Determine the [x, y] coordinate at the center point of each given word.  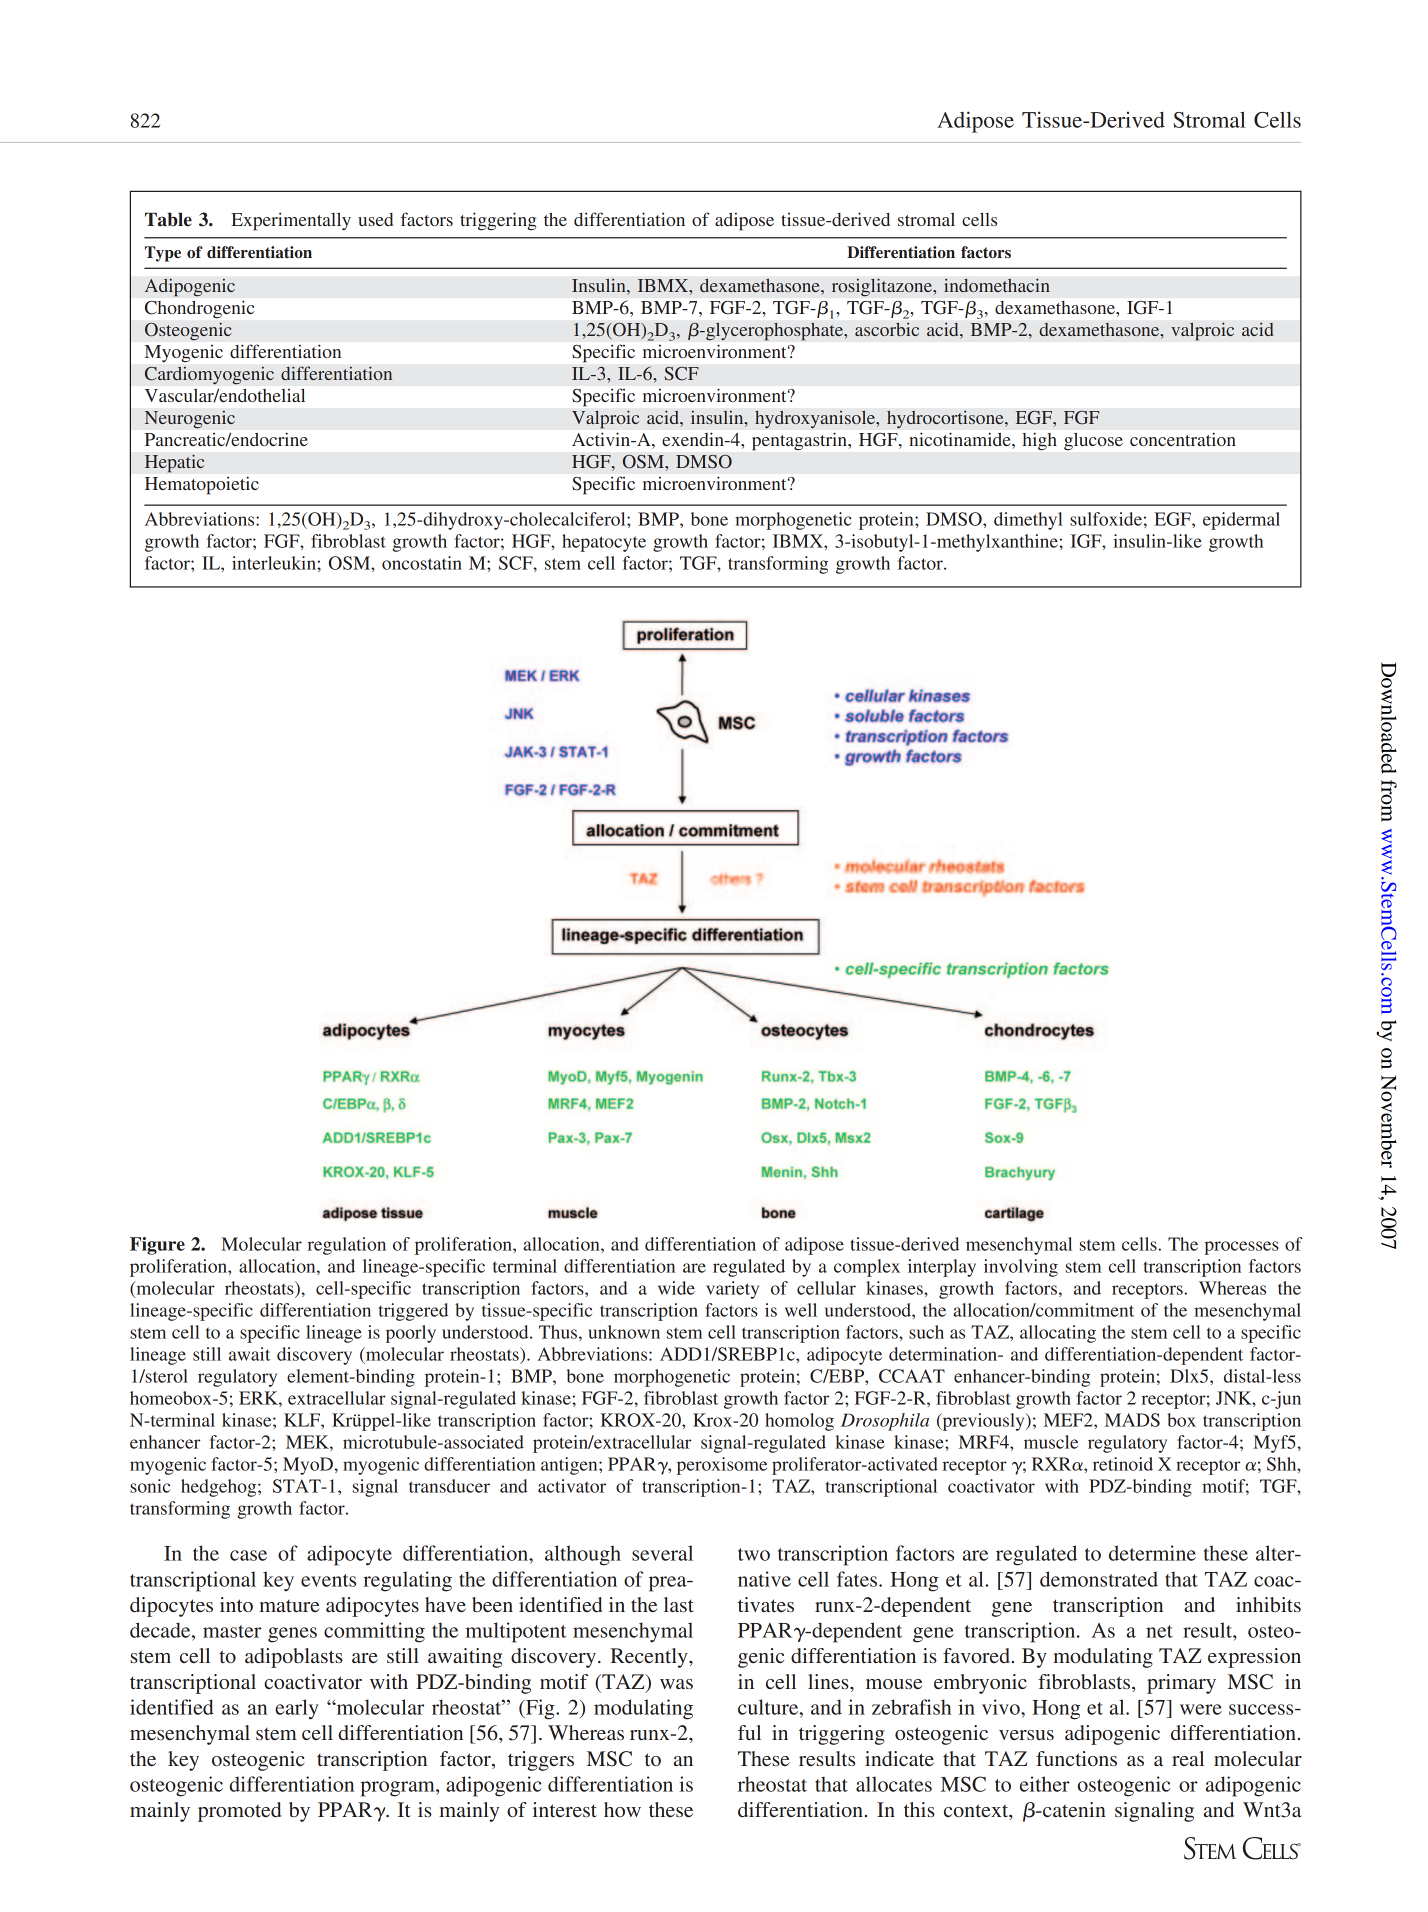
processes [1241, 1248]
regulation [347, 1246]
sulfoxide [1106, 519]
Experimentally [291, 221]
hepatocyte [604, 543]
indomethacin [997, 285]
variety [732, 1290]
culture [769, 1707]
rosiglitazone [882, 287]
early [297, 1709]
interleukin [275, 563]
